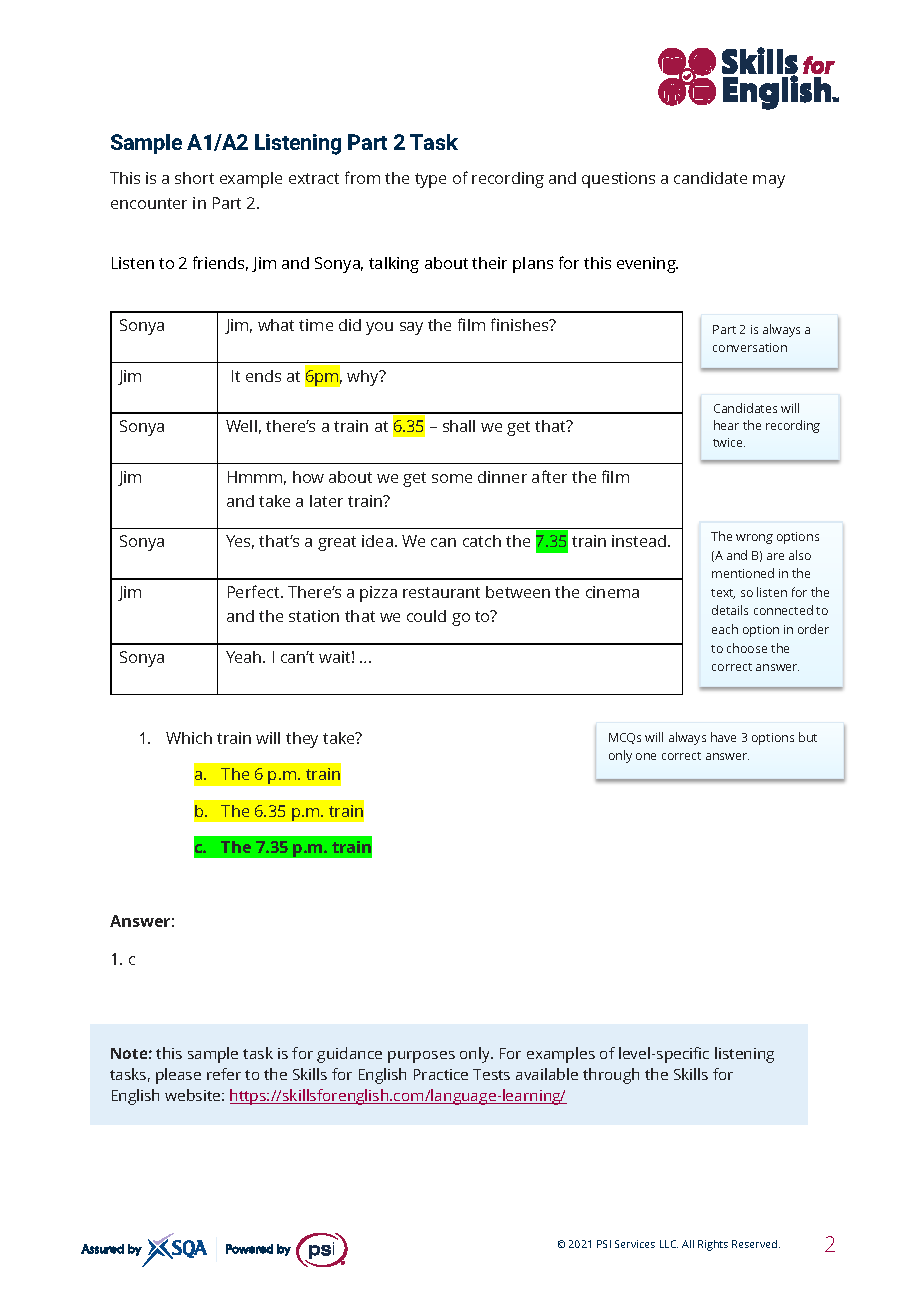  What do you see at coordinates (769, 181) in the document?
I see `may` at bounding box center [769, 181].
